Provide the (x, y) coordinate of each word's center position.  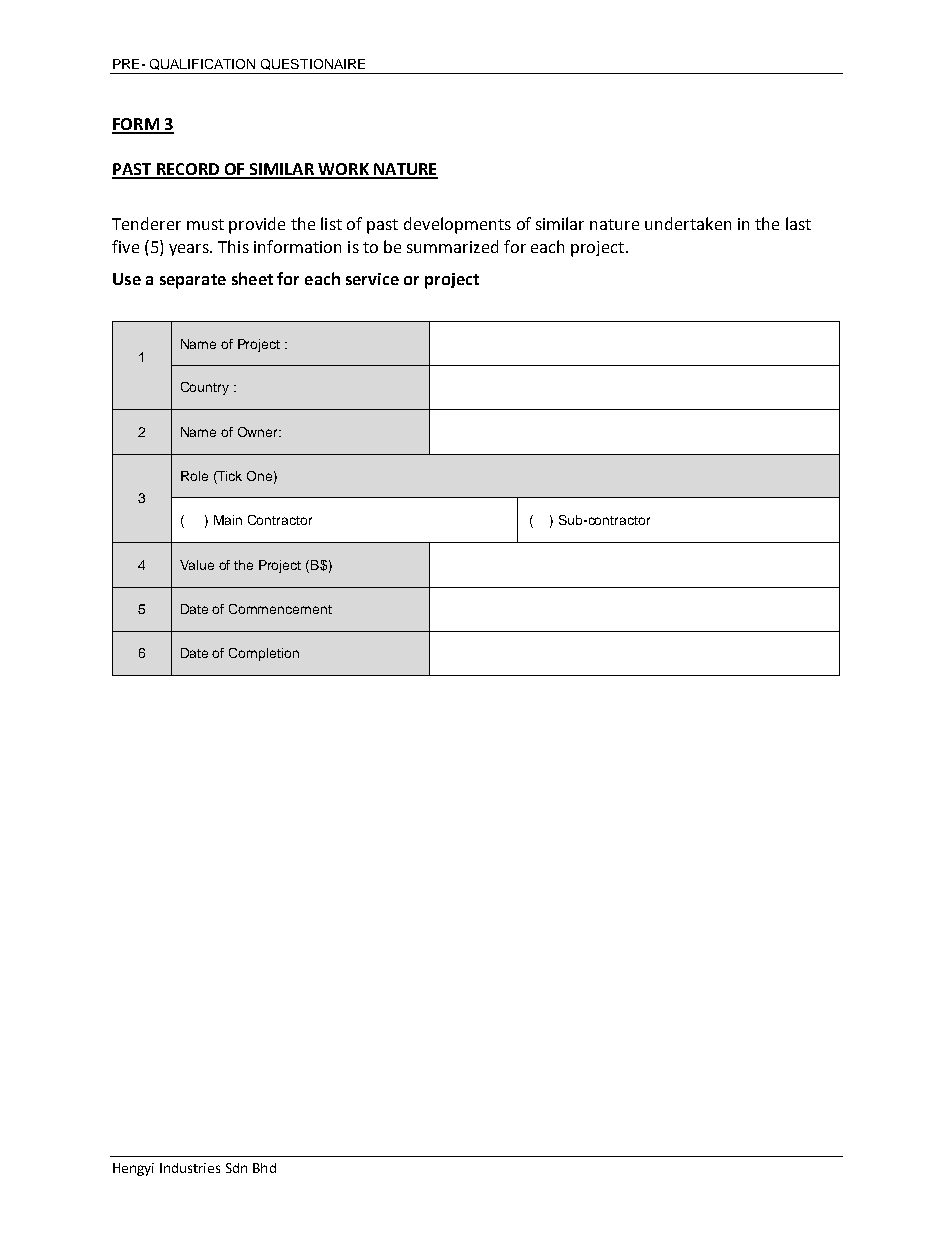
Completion (264, 654)
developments (457, 225)
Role (194, 476)
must (205, 224)
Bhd (264, 1168)
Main (228, 520)
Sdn (236, 1168)
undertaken (688, 223)
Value (197, 565)
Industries (190, 1168)
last (798, 223)
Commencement (280, 609)
